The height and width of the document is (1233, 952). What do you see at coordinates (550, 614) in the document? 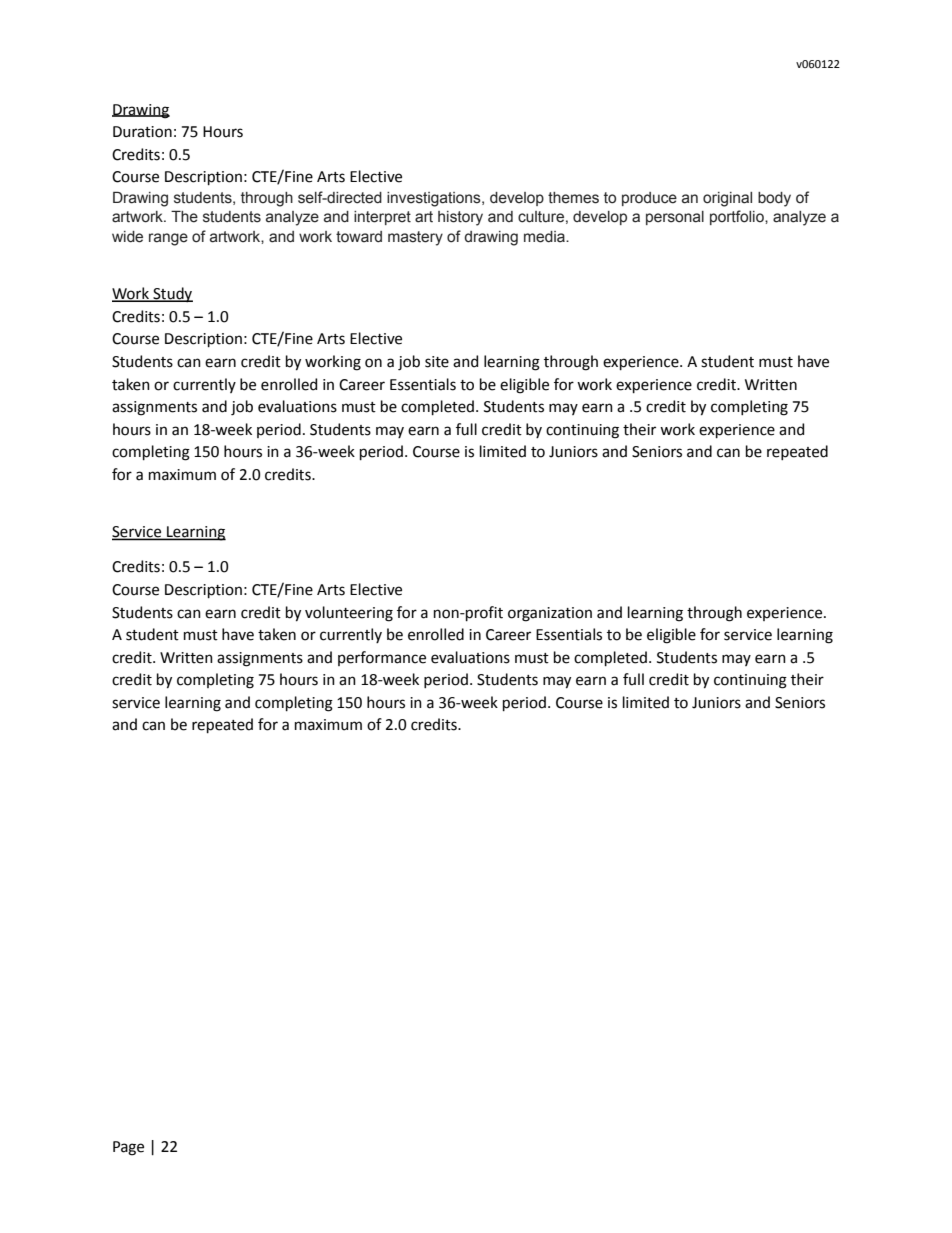
I see `organization` at bounding box center [550, 614].
